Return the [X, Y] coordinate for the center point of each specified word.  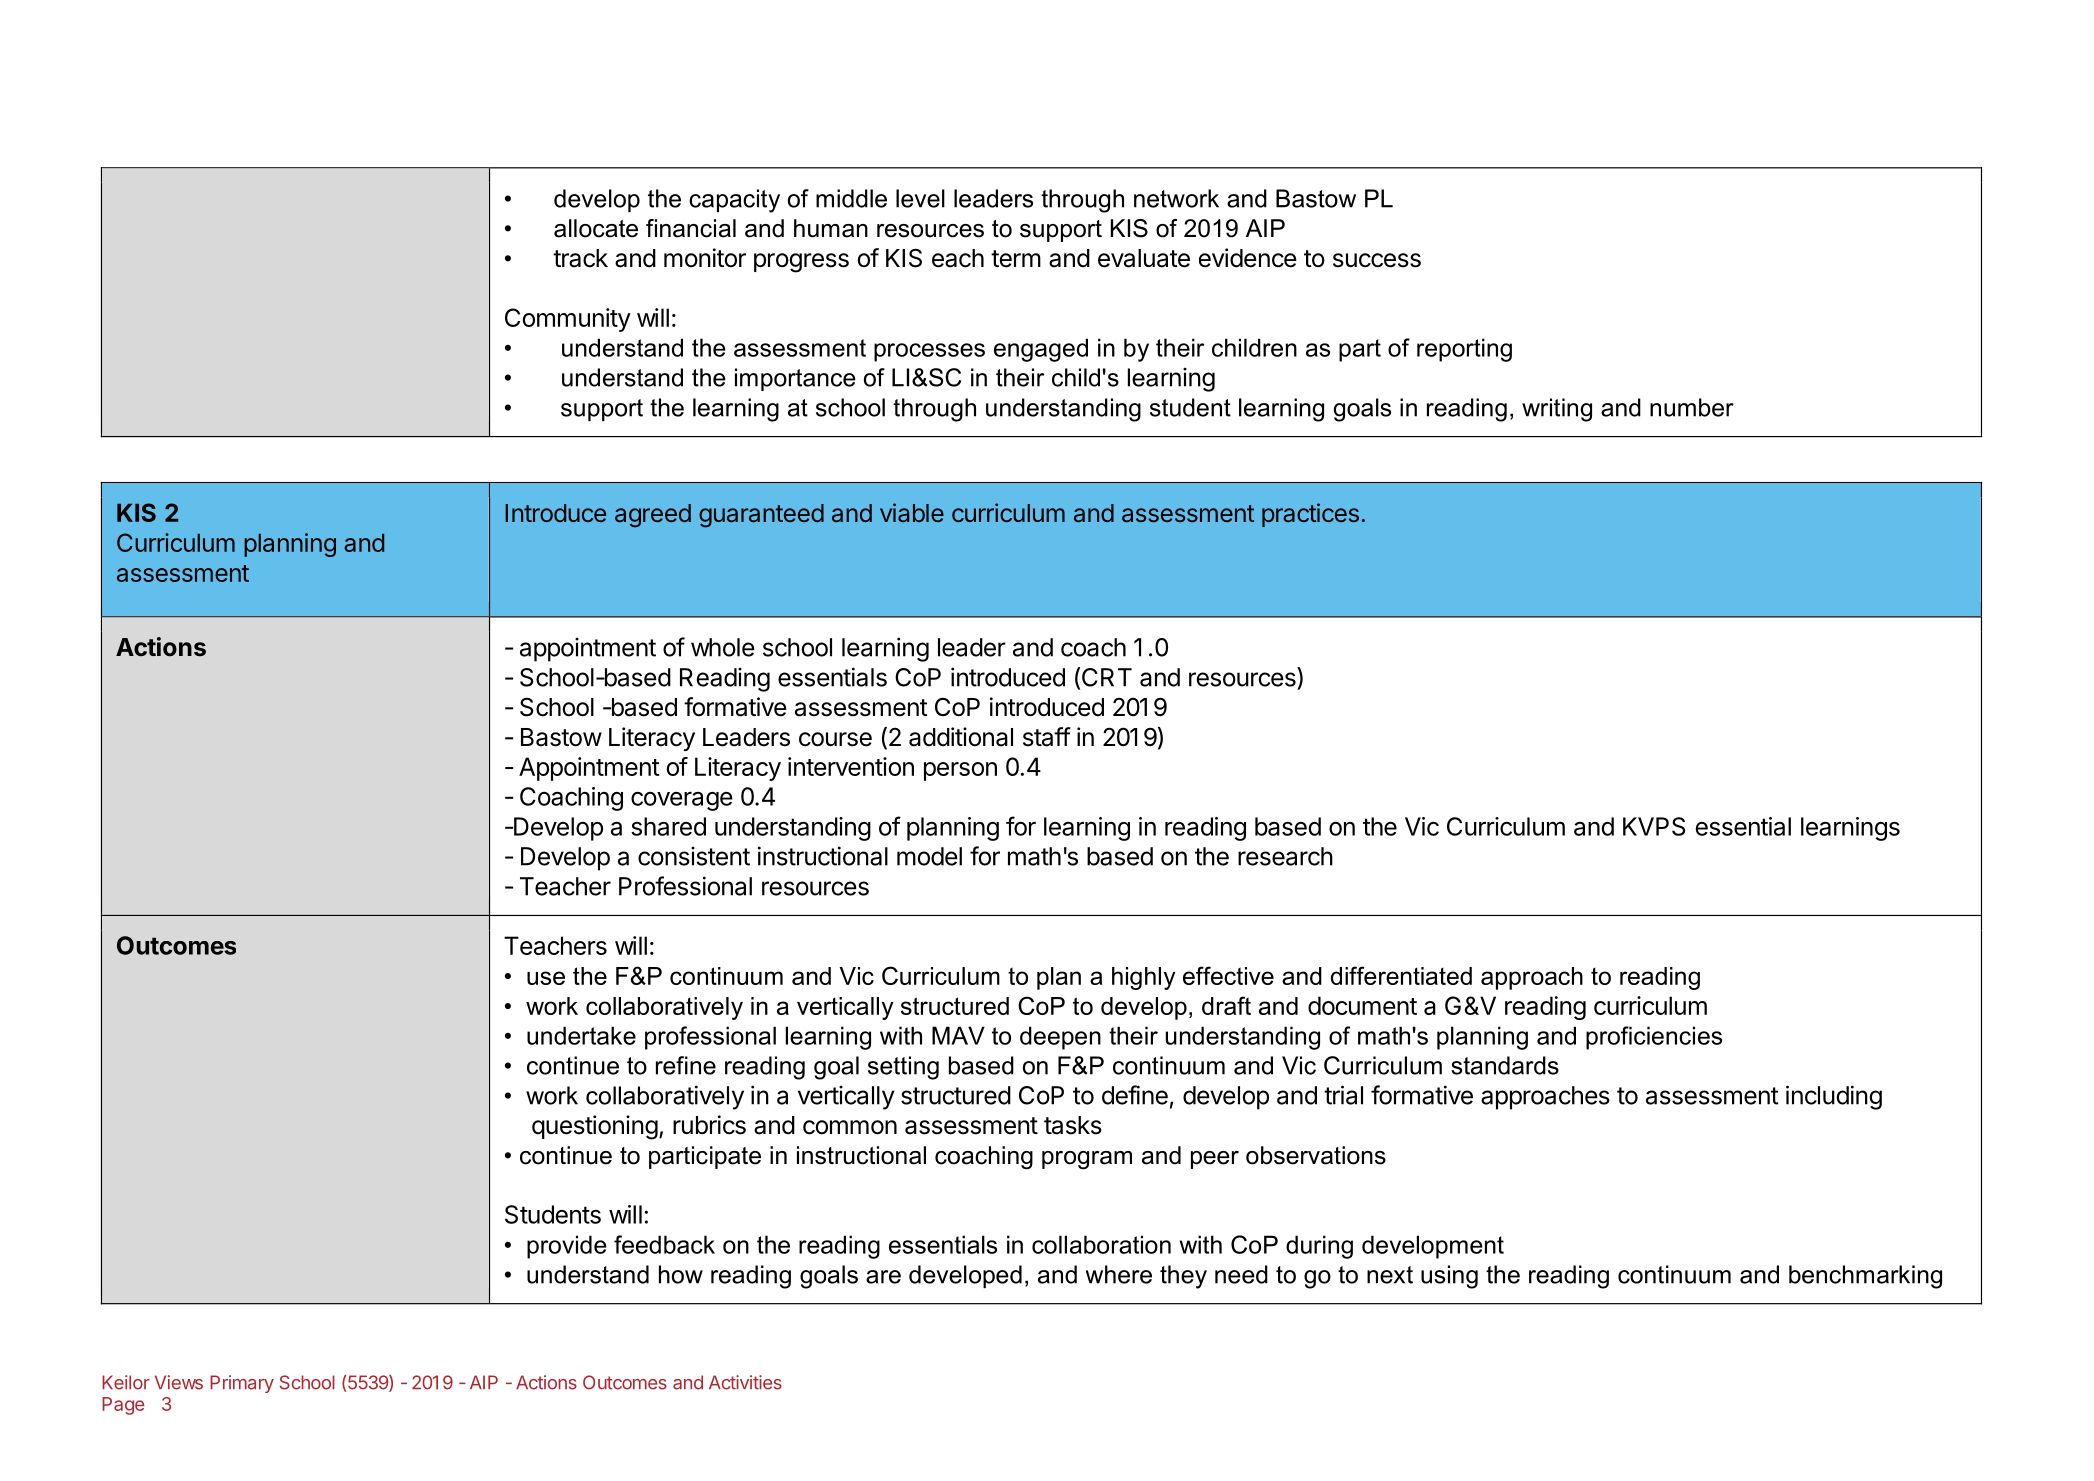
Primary [242, 1384]
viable [912, 512]
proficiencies [1654, 1038]
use [546, 978]
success [1377, 260]
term [1016, 259]
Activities [745, 1382]
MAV [958, 1035]
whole [723, 647]
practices [1310, 515]
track [580, 258]
